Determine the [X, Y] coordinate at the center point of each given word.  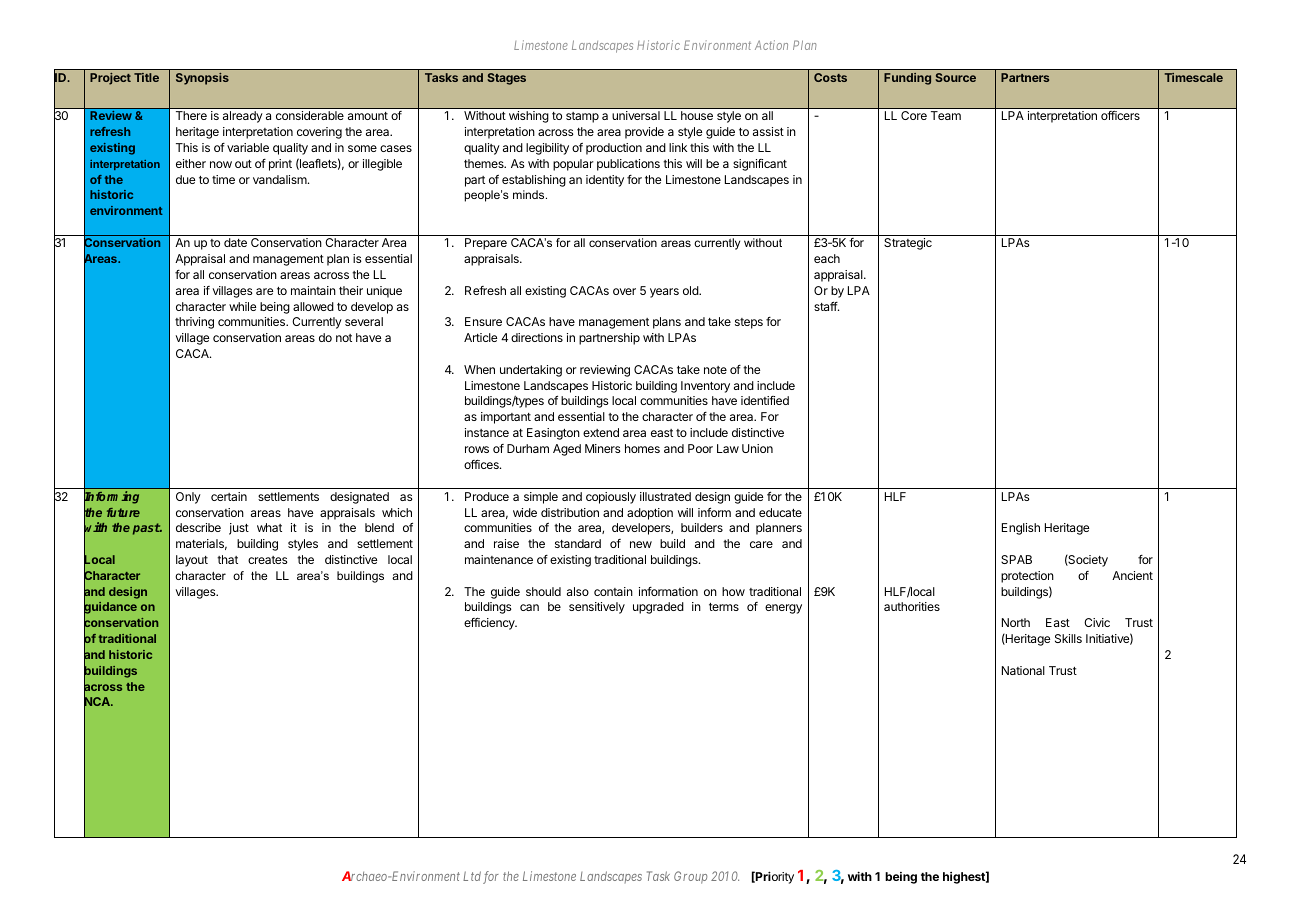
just [239, 529]
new [641, 544]
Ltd [472, 876]
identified [765, 400]
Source [955, 77]
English [1021, 529]
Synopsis [202, 79]
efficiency [490, 623]
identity [605, 181]
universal [636, 115]
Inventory [705, 387]
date [235, 242]
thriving [194, 323]
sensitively [597, 608]
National [1023, 670]
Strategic [908, 244]
